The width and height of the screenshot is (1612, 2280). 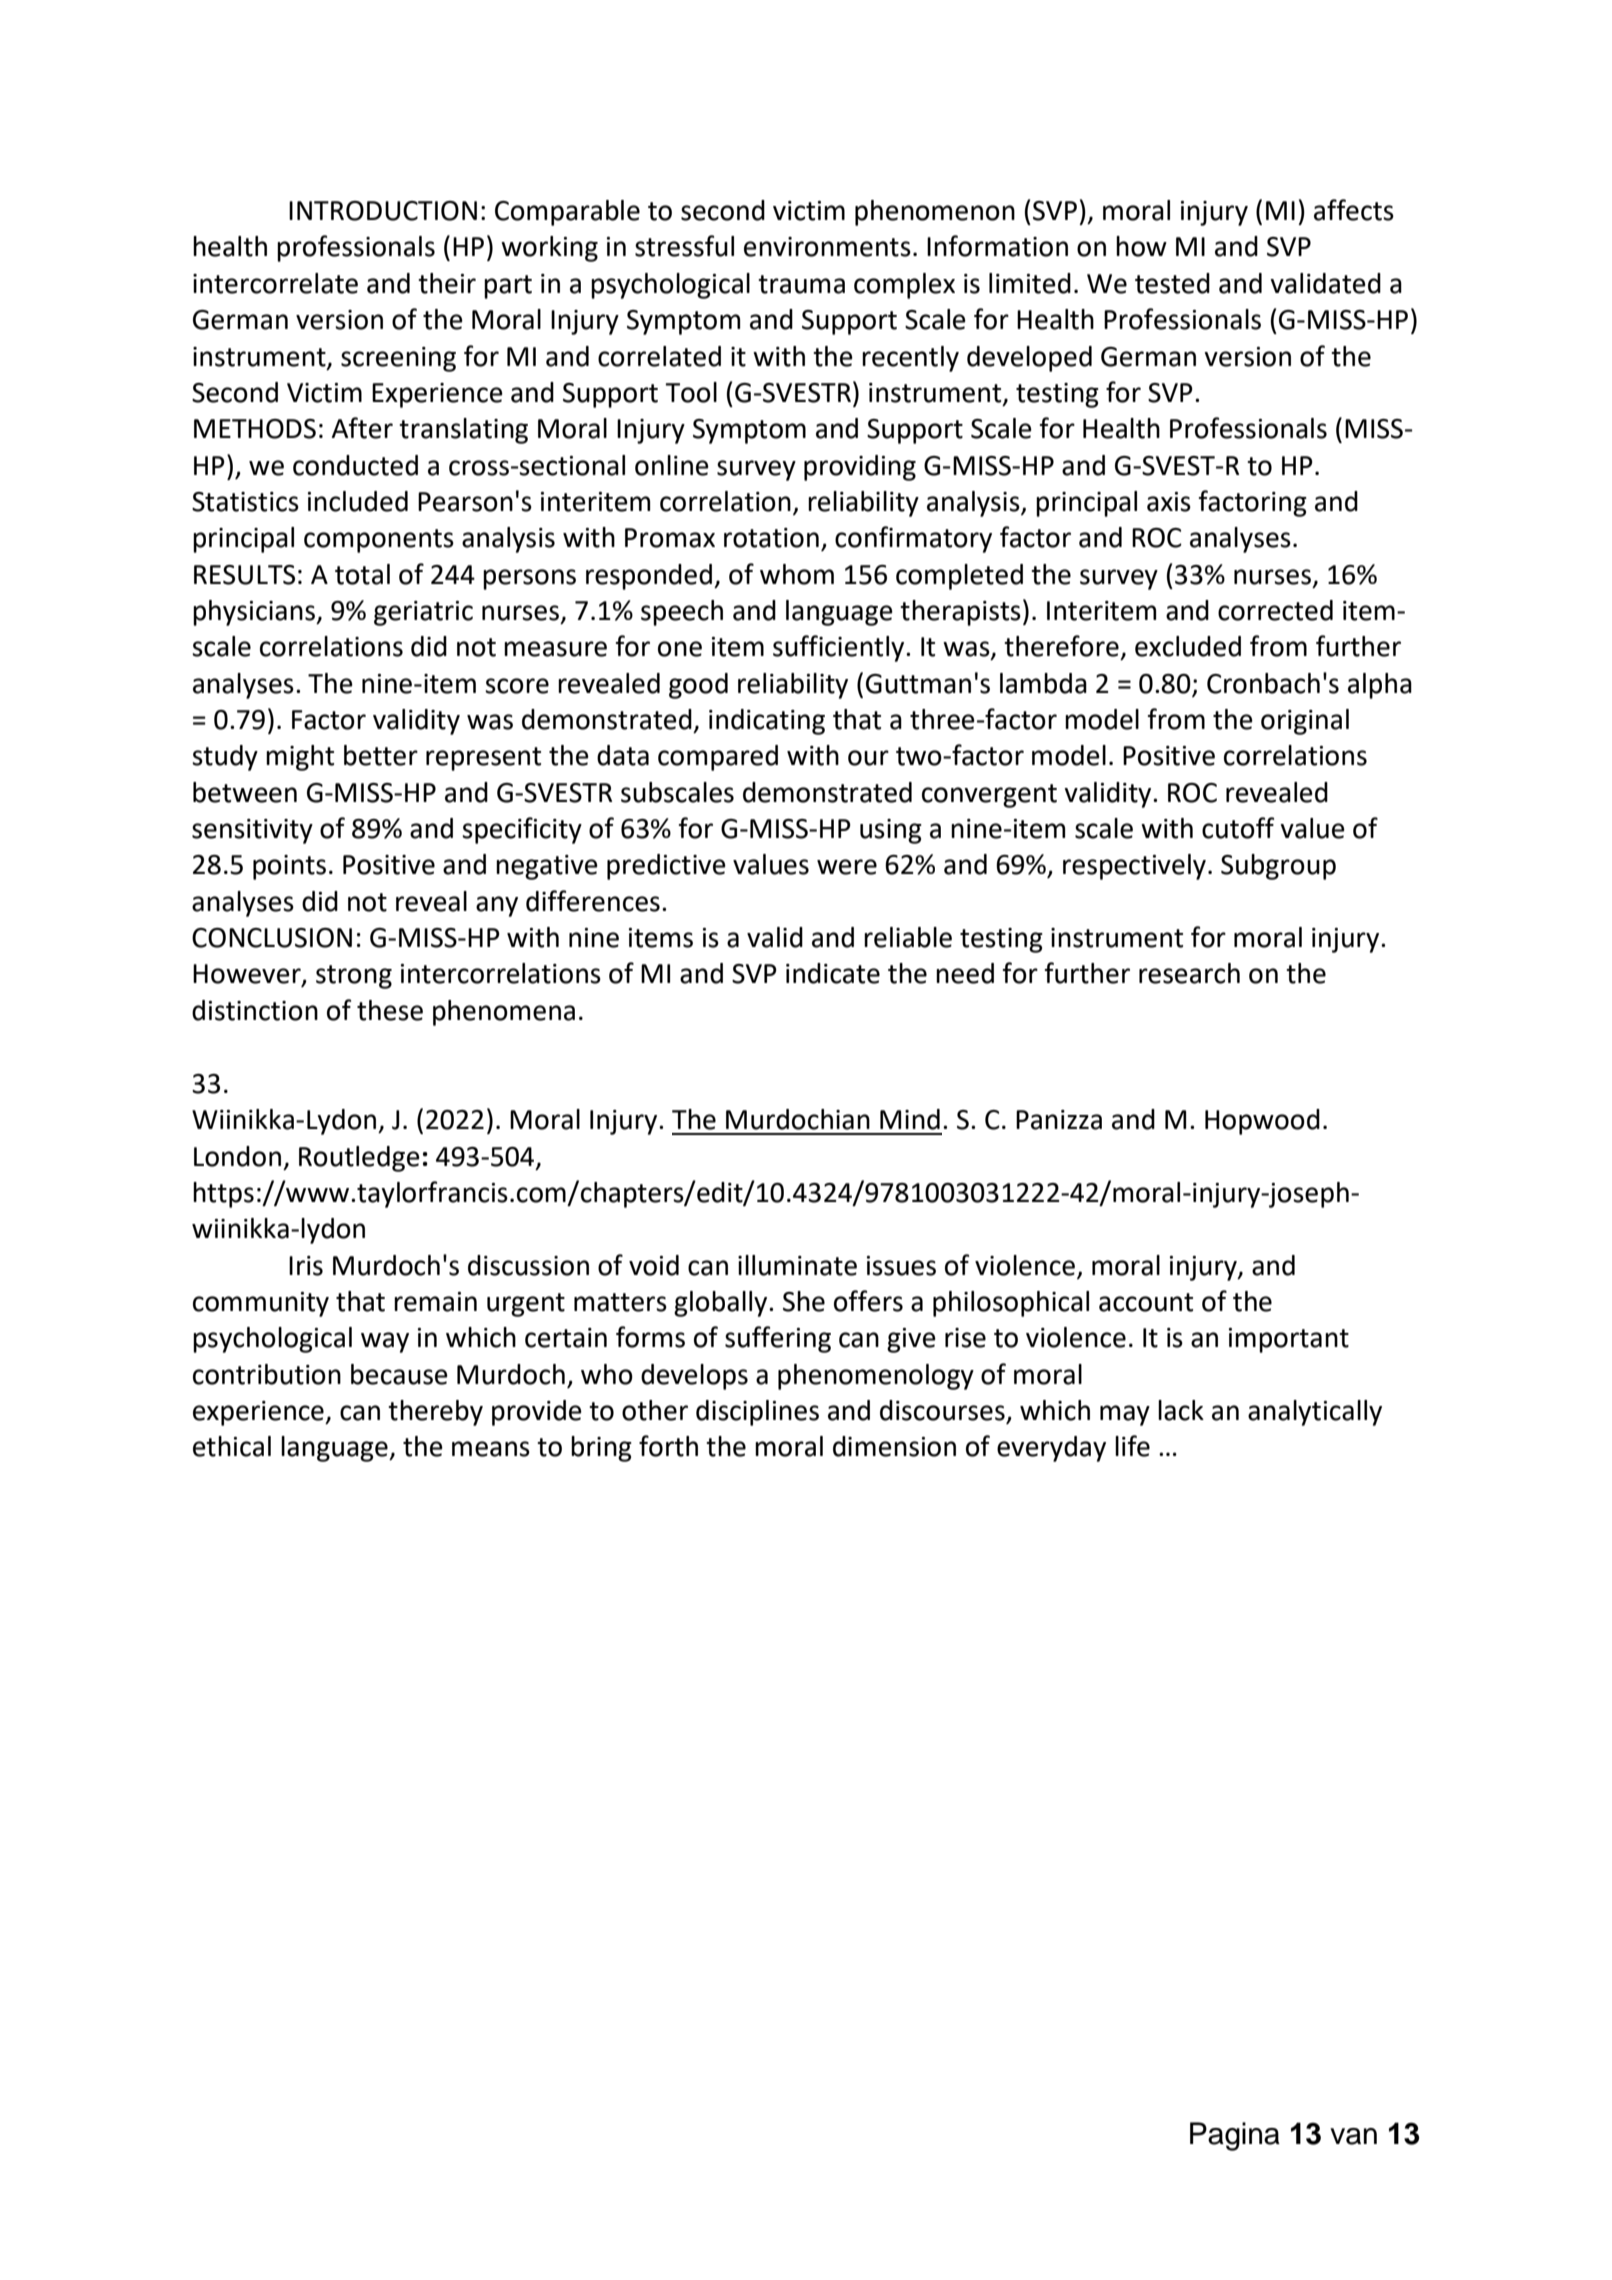 I want to click on better, so click(x=381, y=755).
